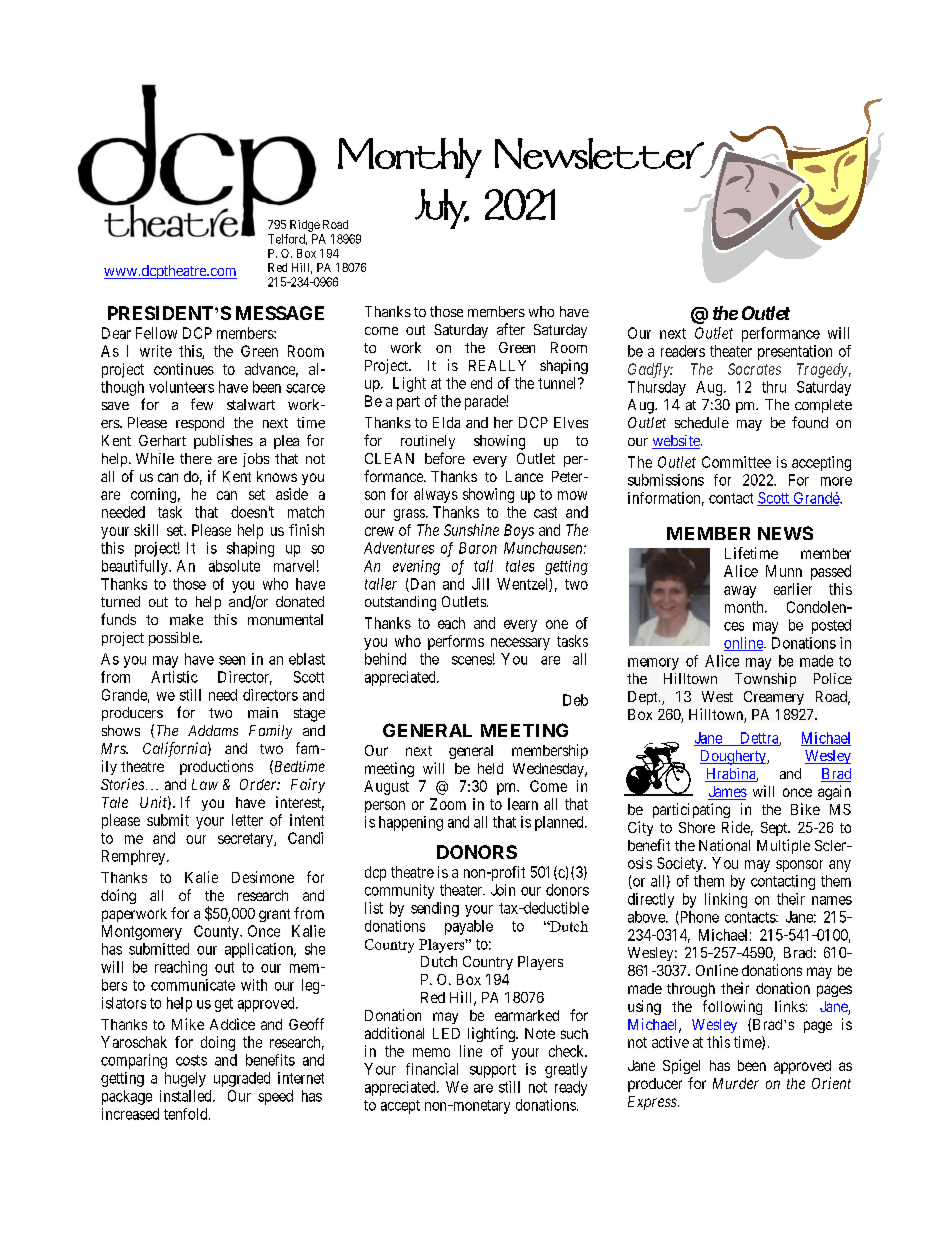  Describe the element at coordinates (493, 1071) in the image. I see `support` at that location.
